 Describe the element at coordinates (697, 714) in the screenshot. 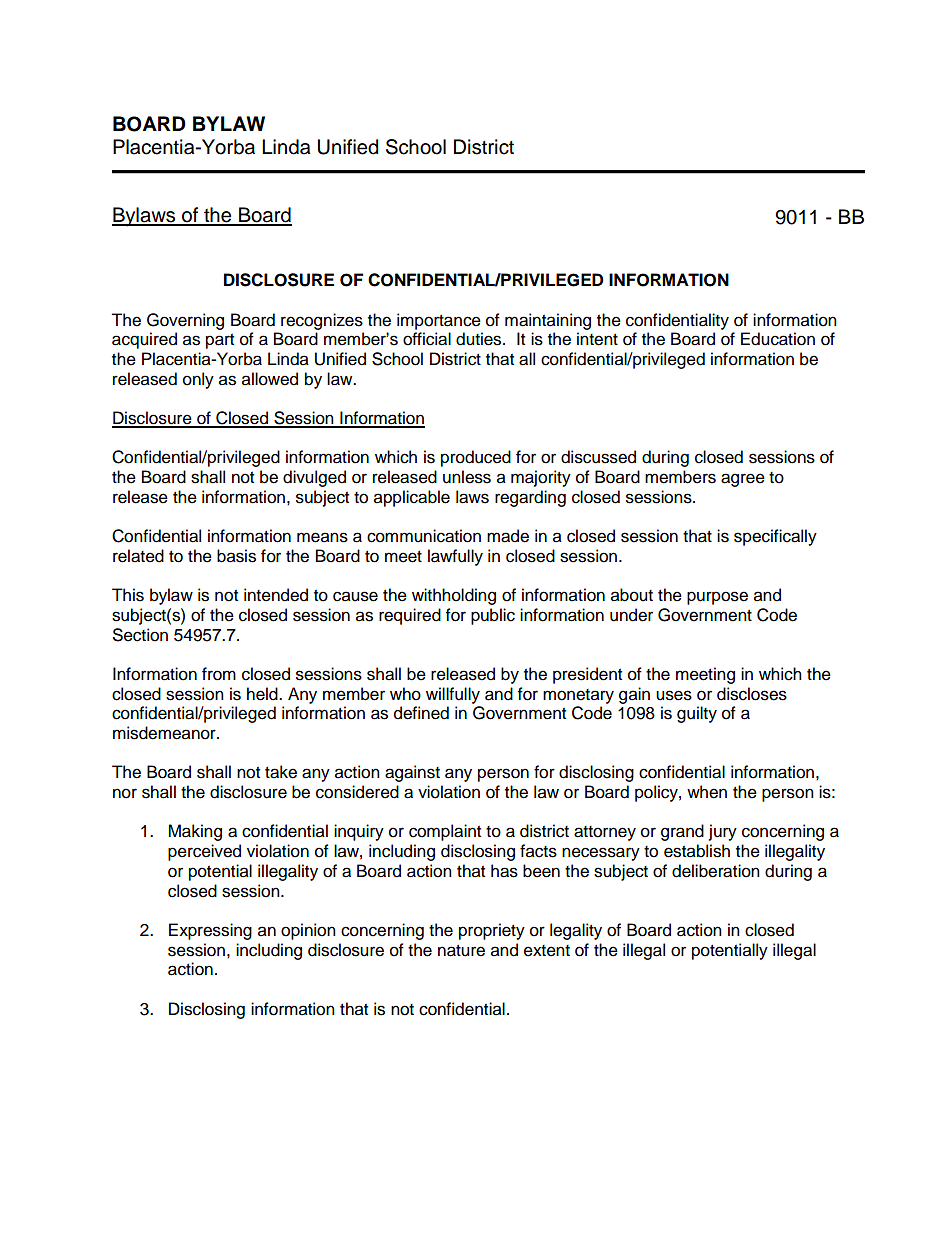

I see `guilty` at that location.
